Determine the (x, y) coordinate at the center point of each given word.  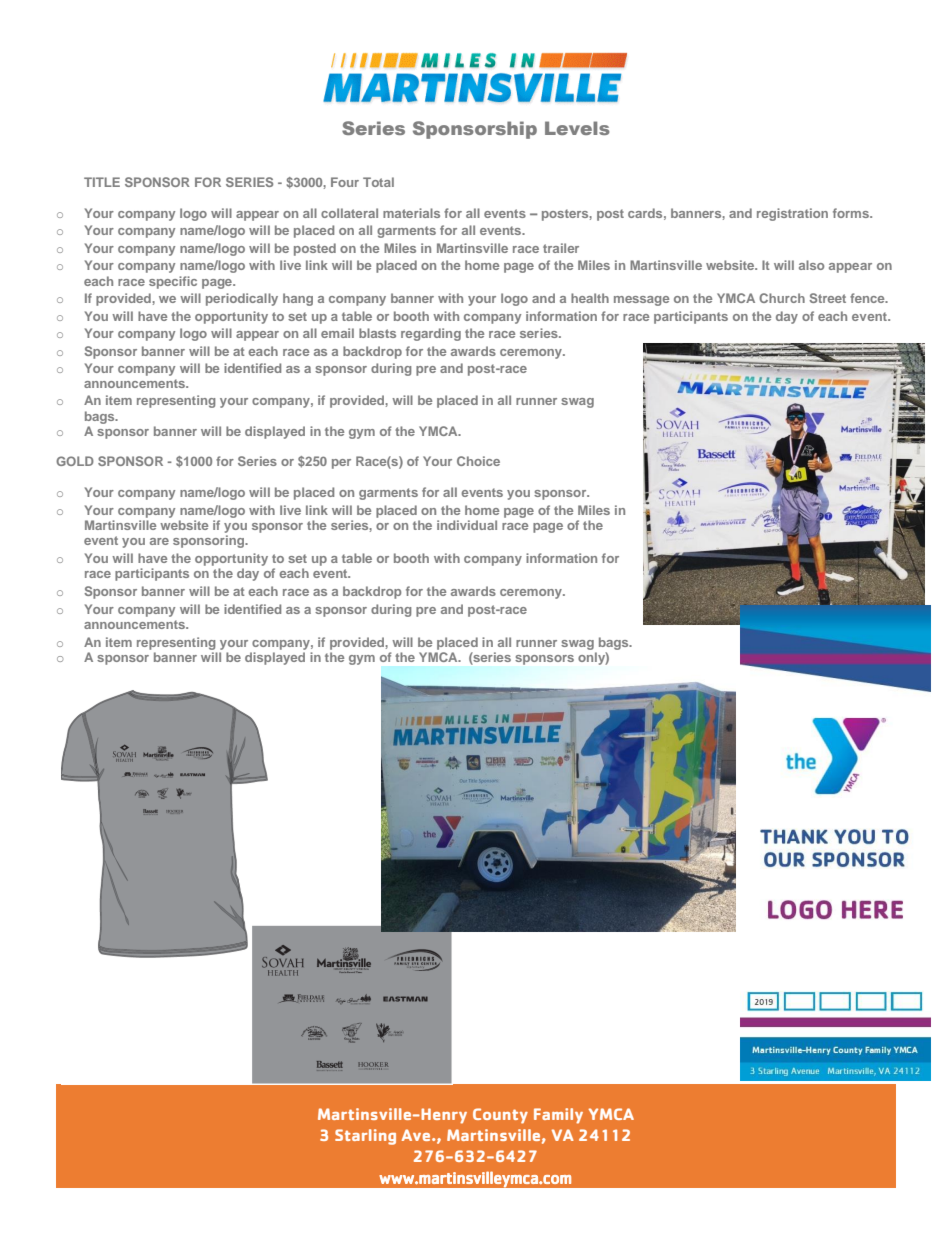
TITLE (102, 182)
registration (792, 214)
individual (467, 525)
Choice (478, 461)
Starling (365, 1137)
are (159, 541)
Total (378, 182)
